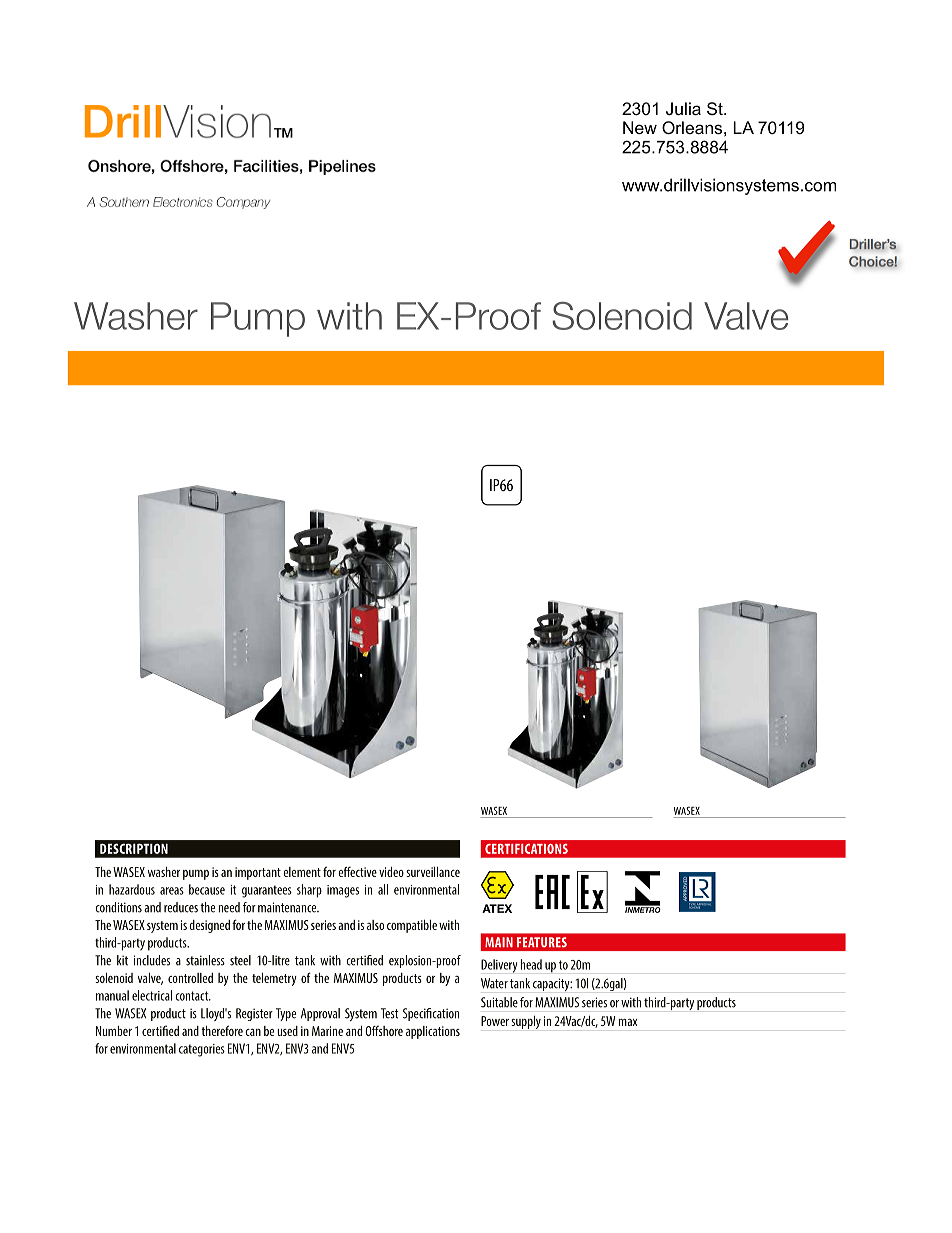 The image size is (952, 1233). What do you see at coordinates (433, 872) in the screenshot?
I see `surveillance` at bounding box center [433, 872].
